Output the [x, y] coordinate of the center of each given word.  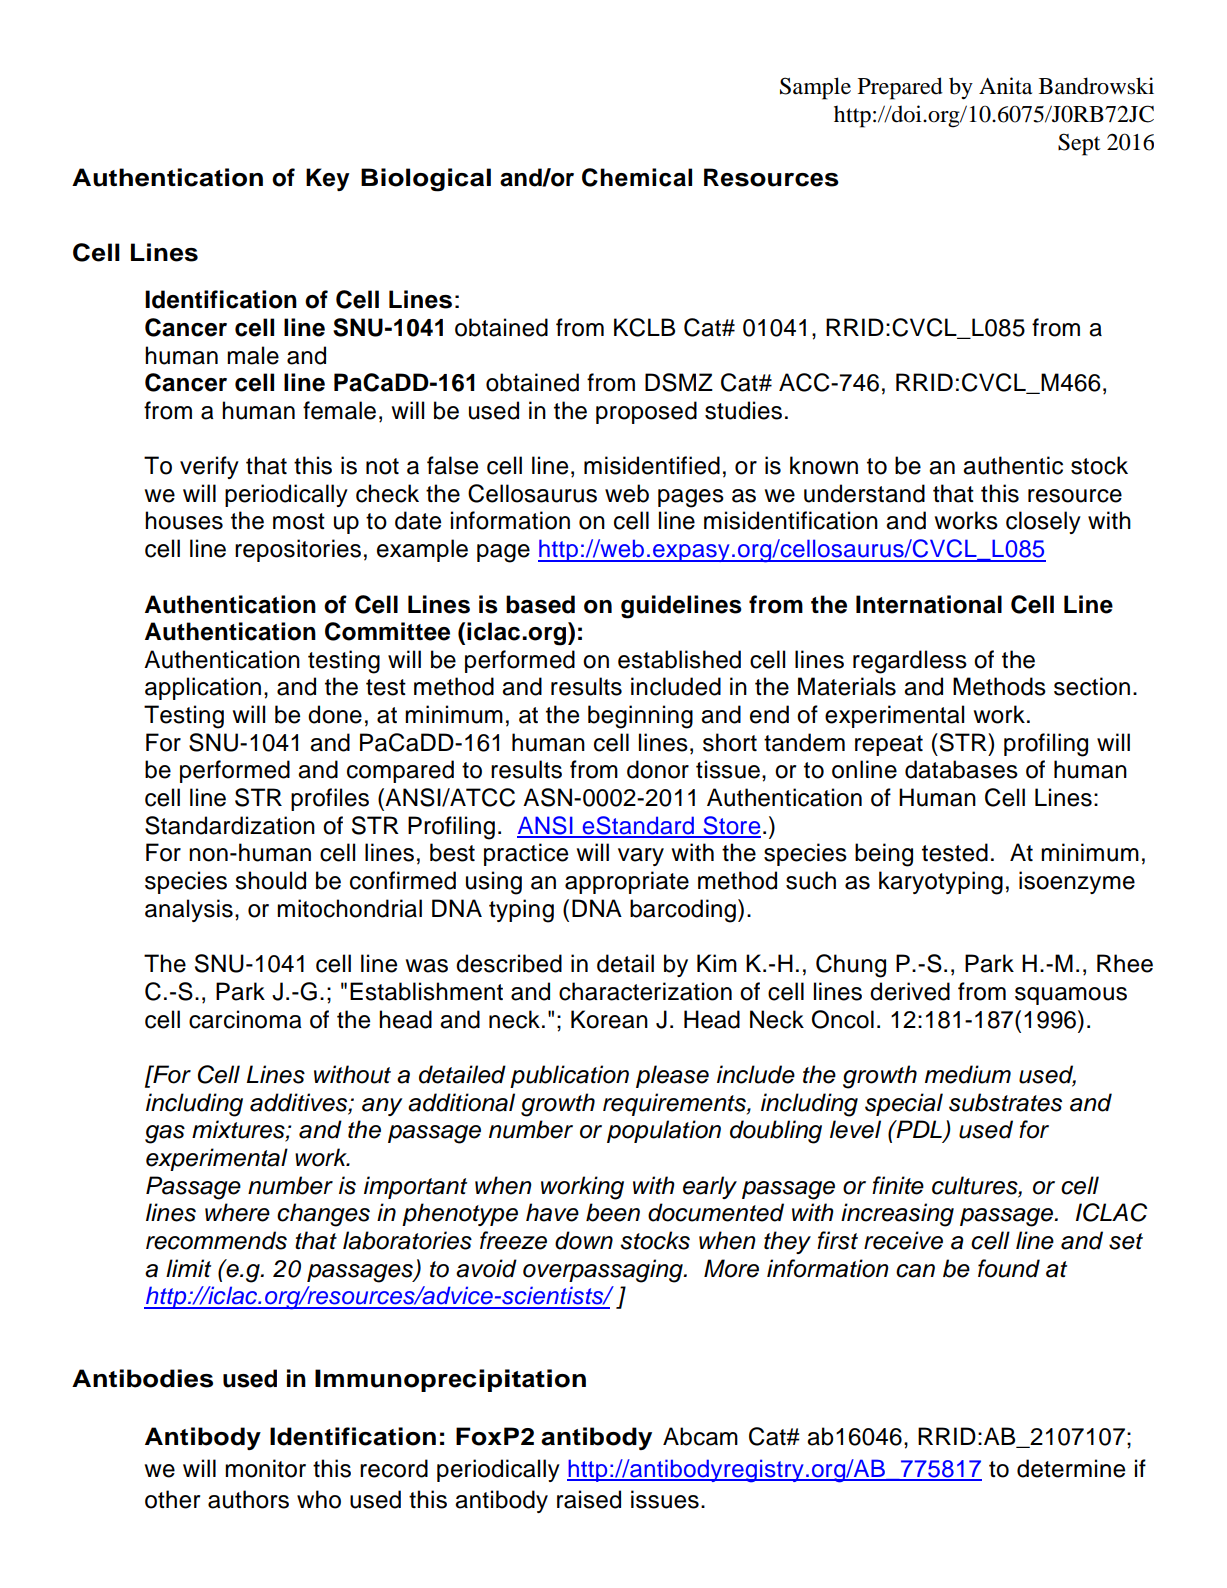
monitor [265, 1468]
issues [665, 1499]
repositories [298, 550]
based [540, 604]
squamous [1071, 996]
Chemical [637, 177]
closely [1043, 522]
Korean [609, 1019]
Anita [1005, 86]
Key [328, 179]
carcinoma [245, 1019]
